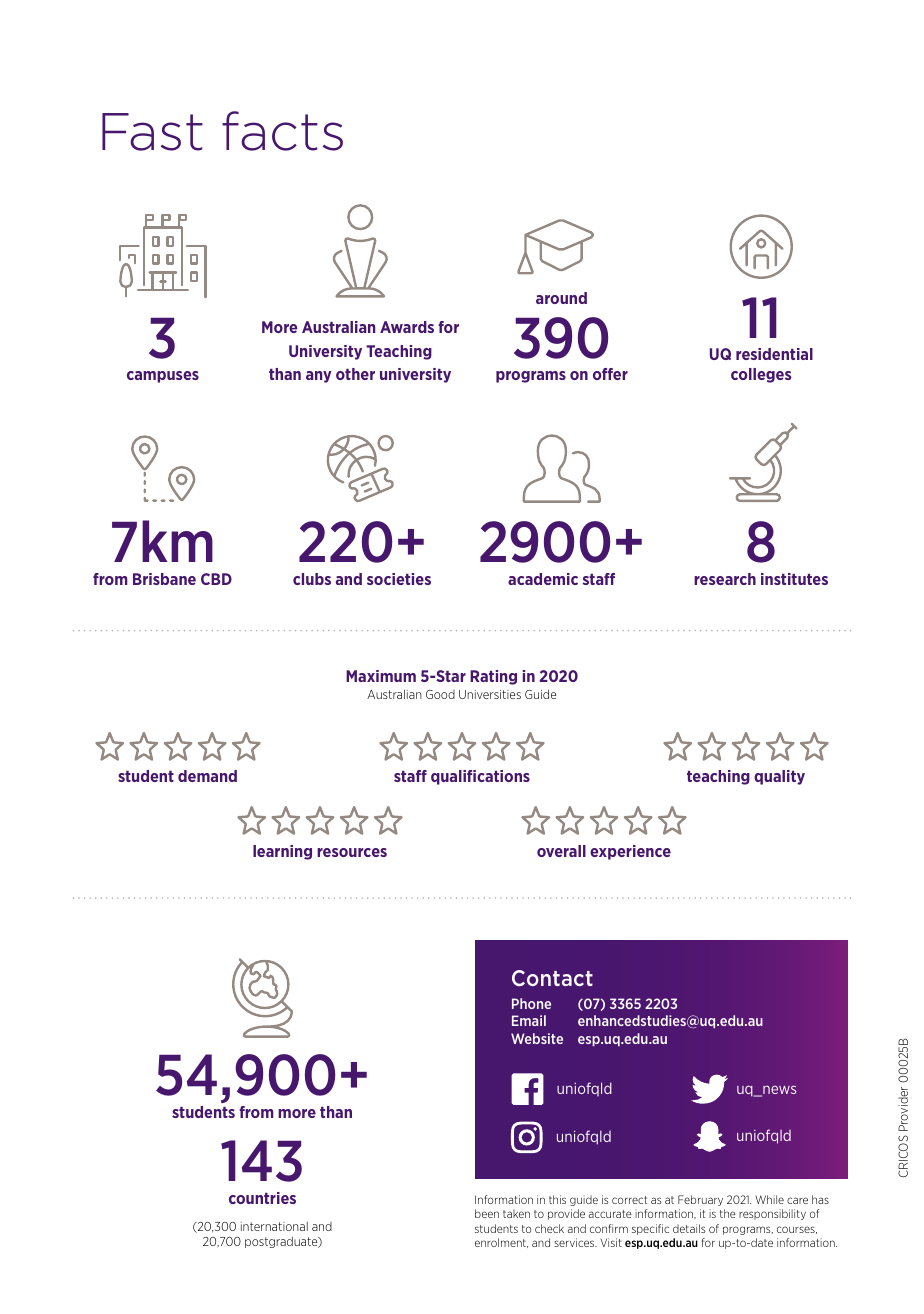 This page has height=1314, width=924. What do you see at coordinates (561, 298) in the page?
I see `around` at bounding box center [561, 298].
